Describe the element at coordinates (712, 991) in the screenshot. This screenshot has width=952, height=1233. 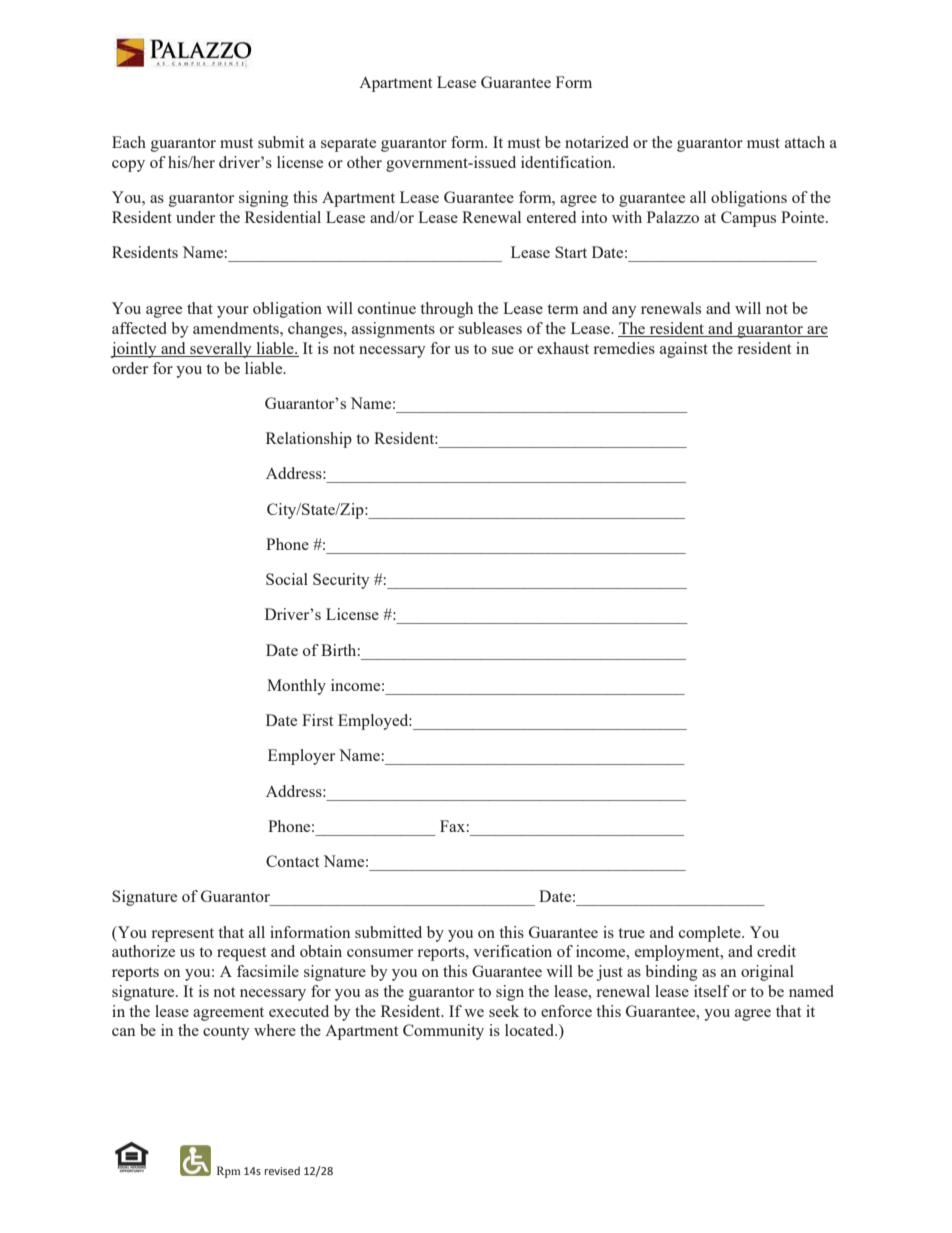
I see `itself` at that location.
